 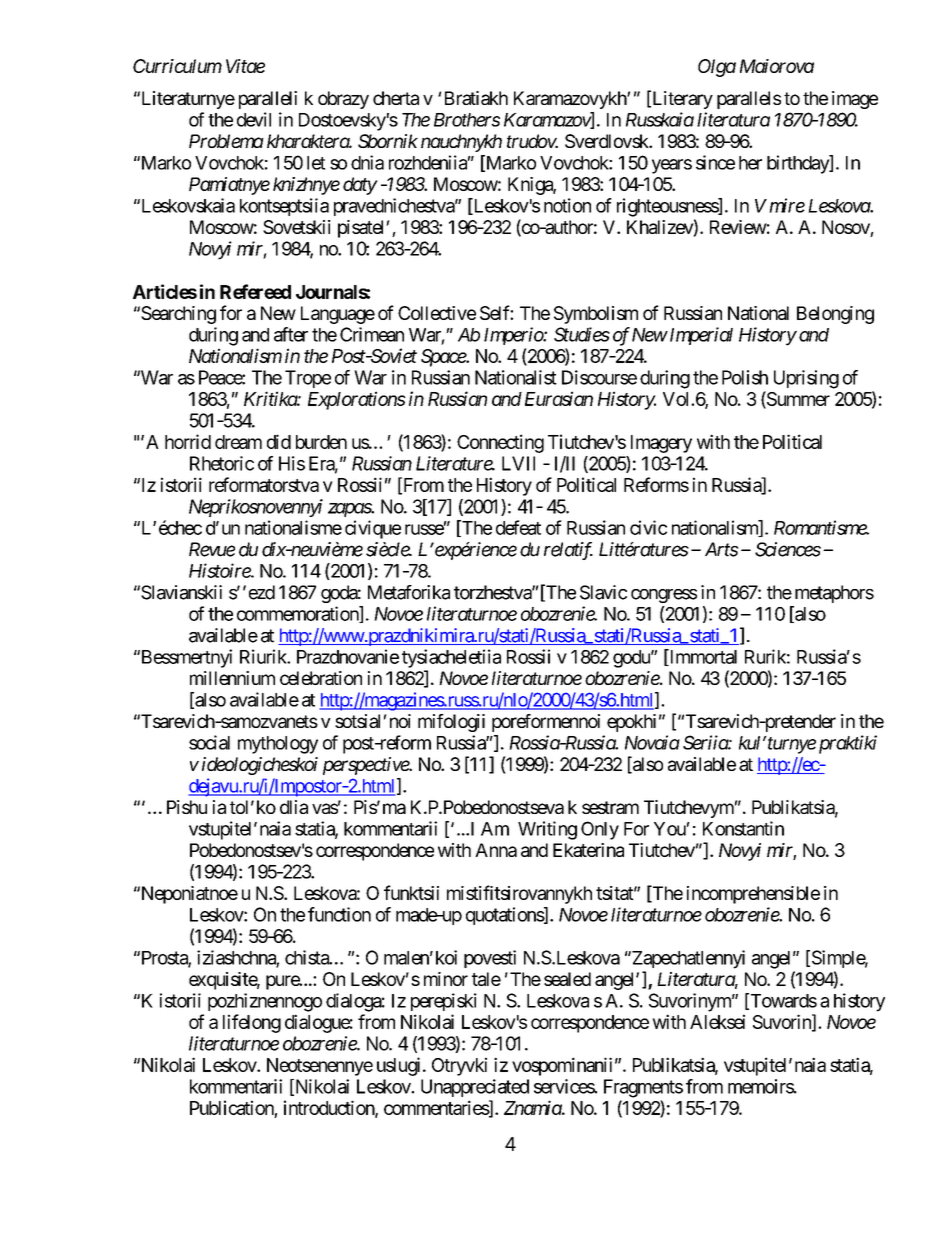 What do you see at coordinates (254, 119) in the screenshot?
I see `devil` at bounding box center [254, 119].
